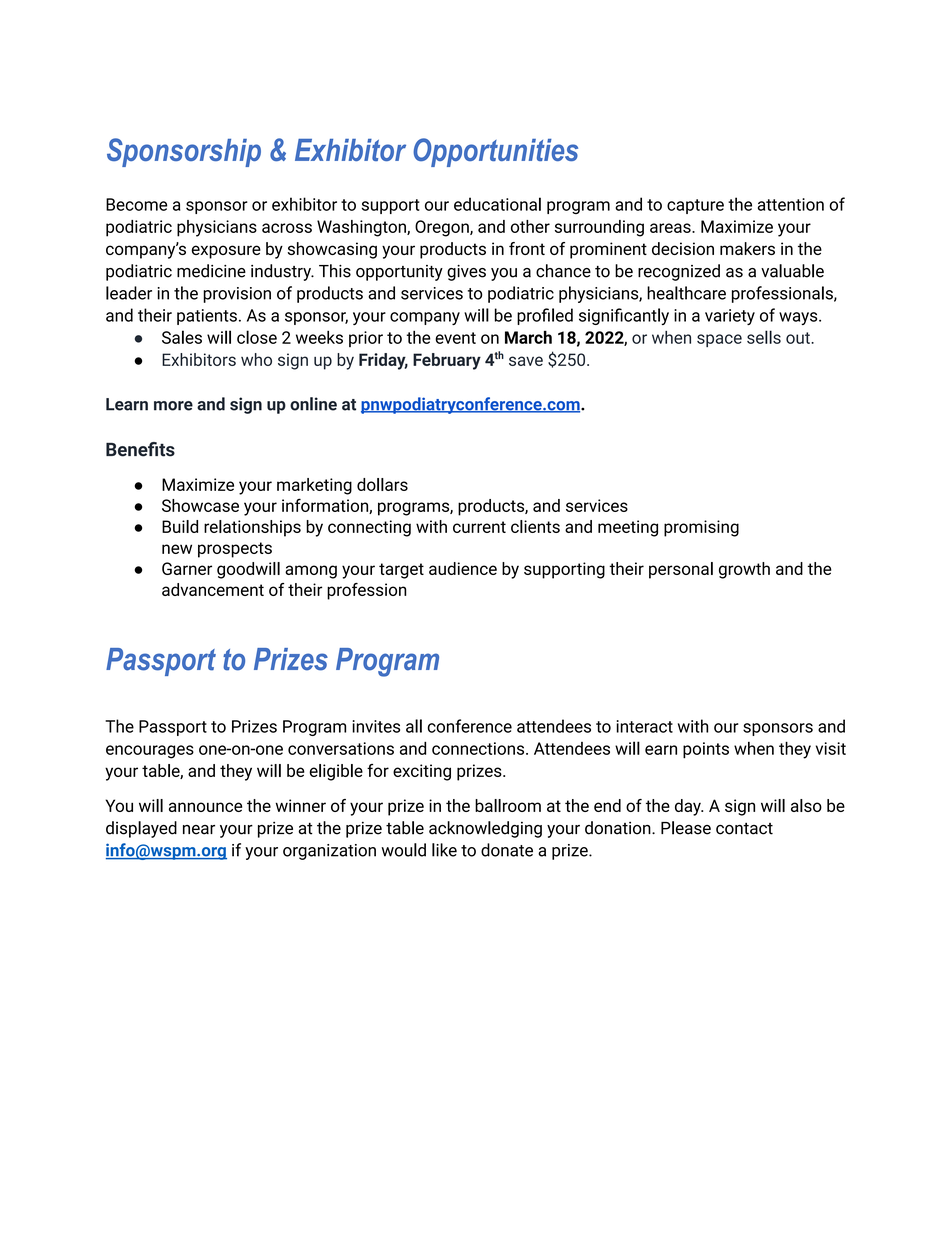  Describe the element at coordinates (495, 152) in the screenshot. I see `Opportunities` at that location.
